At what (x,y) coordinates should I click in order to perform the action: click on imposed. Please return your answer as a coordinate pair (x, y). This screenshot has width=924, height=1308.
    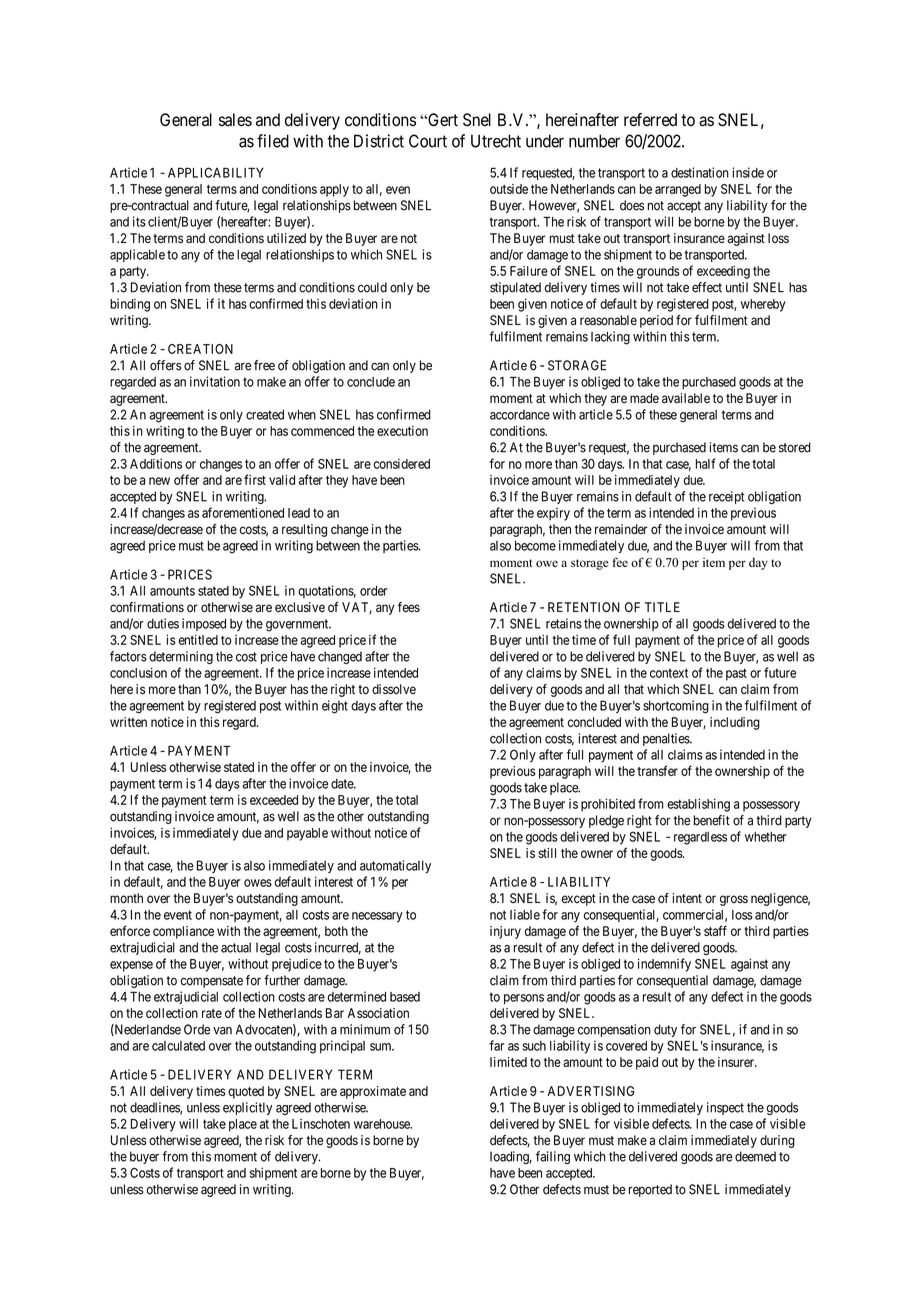
    Looking at the image, I should click on (204, 624).
